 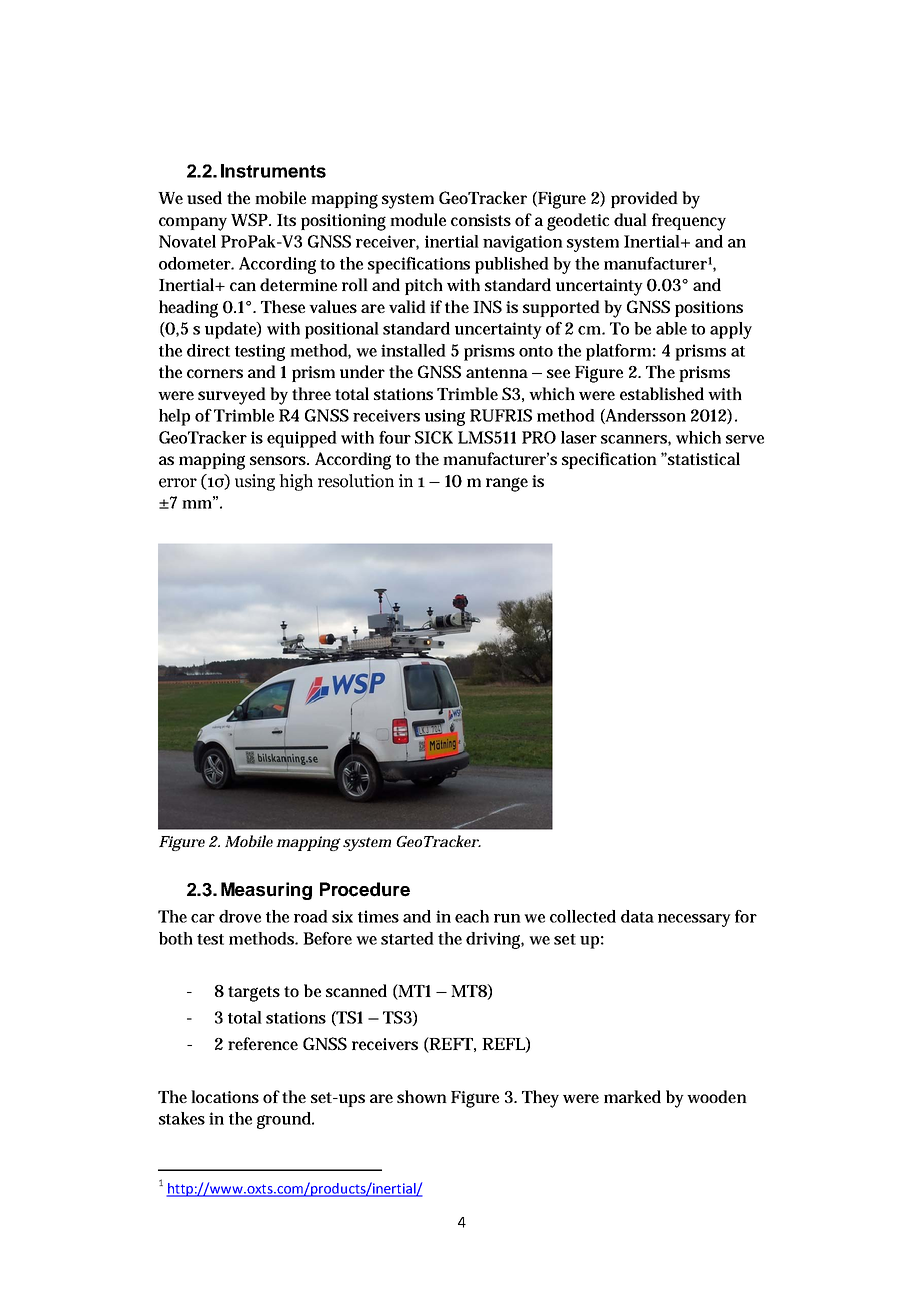 What do you see at coordinates (507, 484) in the screenshot?
I see `range` at bounding box center [507, 484].
